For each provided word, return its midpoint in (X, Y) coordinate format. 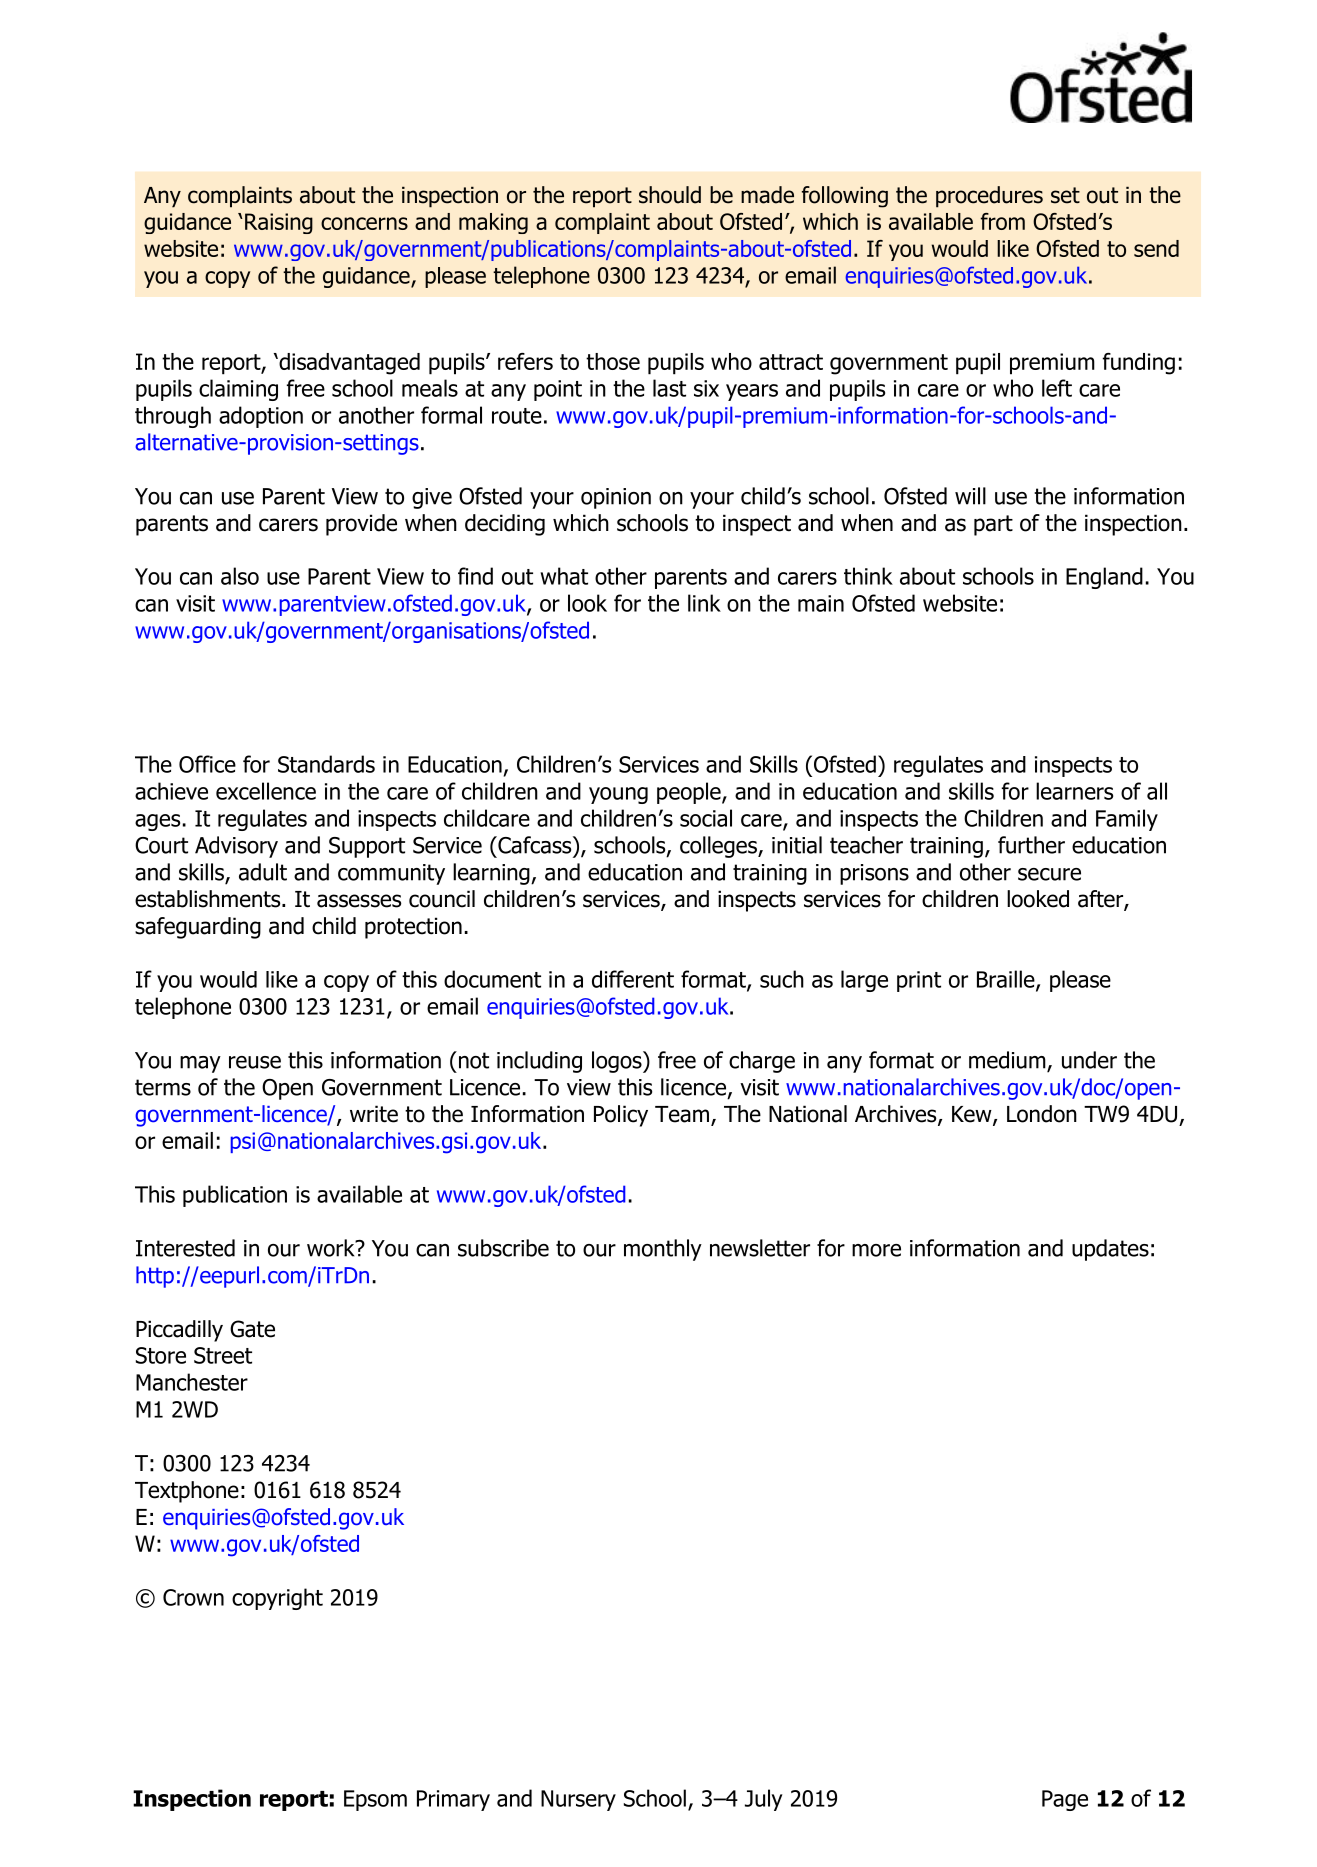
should (670, 195)
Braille (1007, 980)
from (1003, 221)
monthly (663, 1250)
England (1104, 578)
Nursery (578, 1800)
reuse (255, 1062)
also (240, 576)
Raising (279, 223)
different (633, 979)
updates (1110, 1250)
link (704, 603)
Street (223, 1355)
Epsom (375, 1800)
